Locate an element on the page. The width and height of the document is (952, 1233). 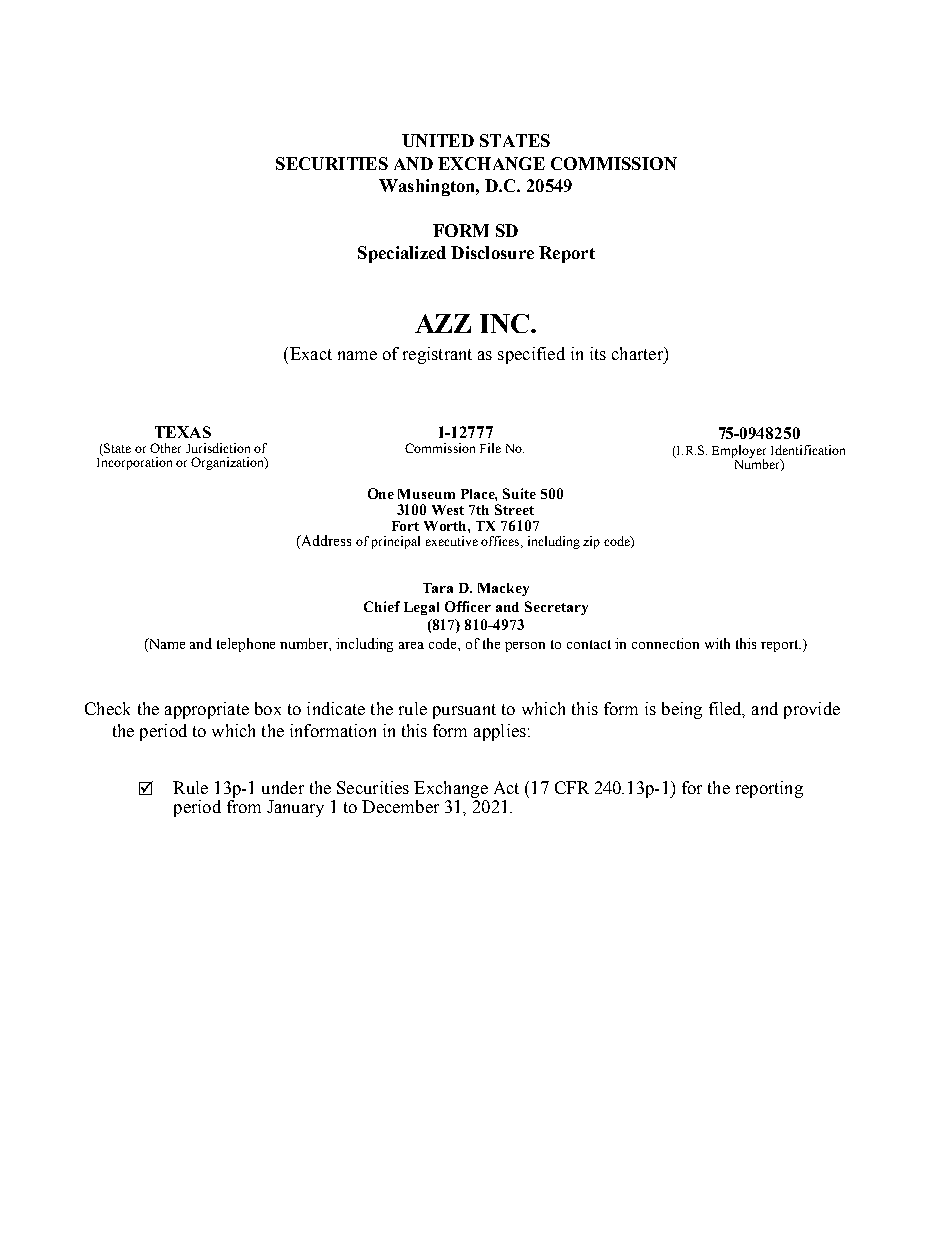
with is located at coordinates (717, 643).
